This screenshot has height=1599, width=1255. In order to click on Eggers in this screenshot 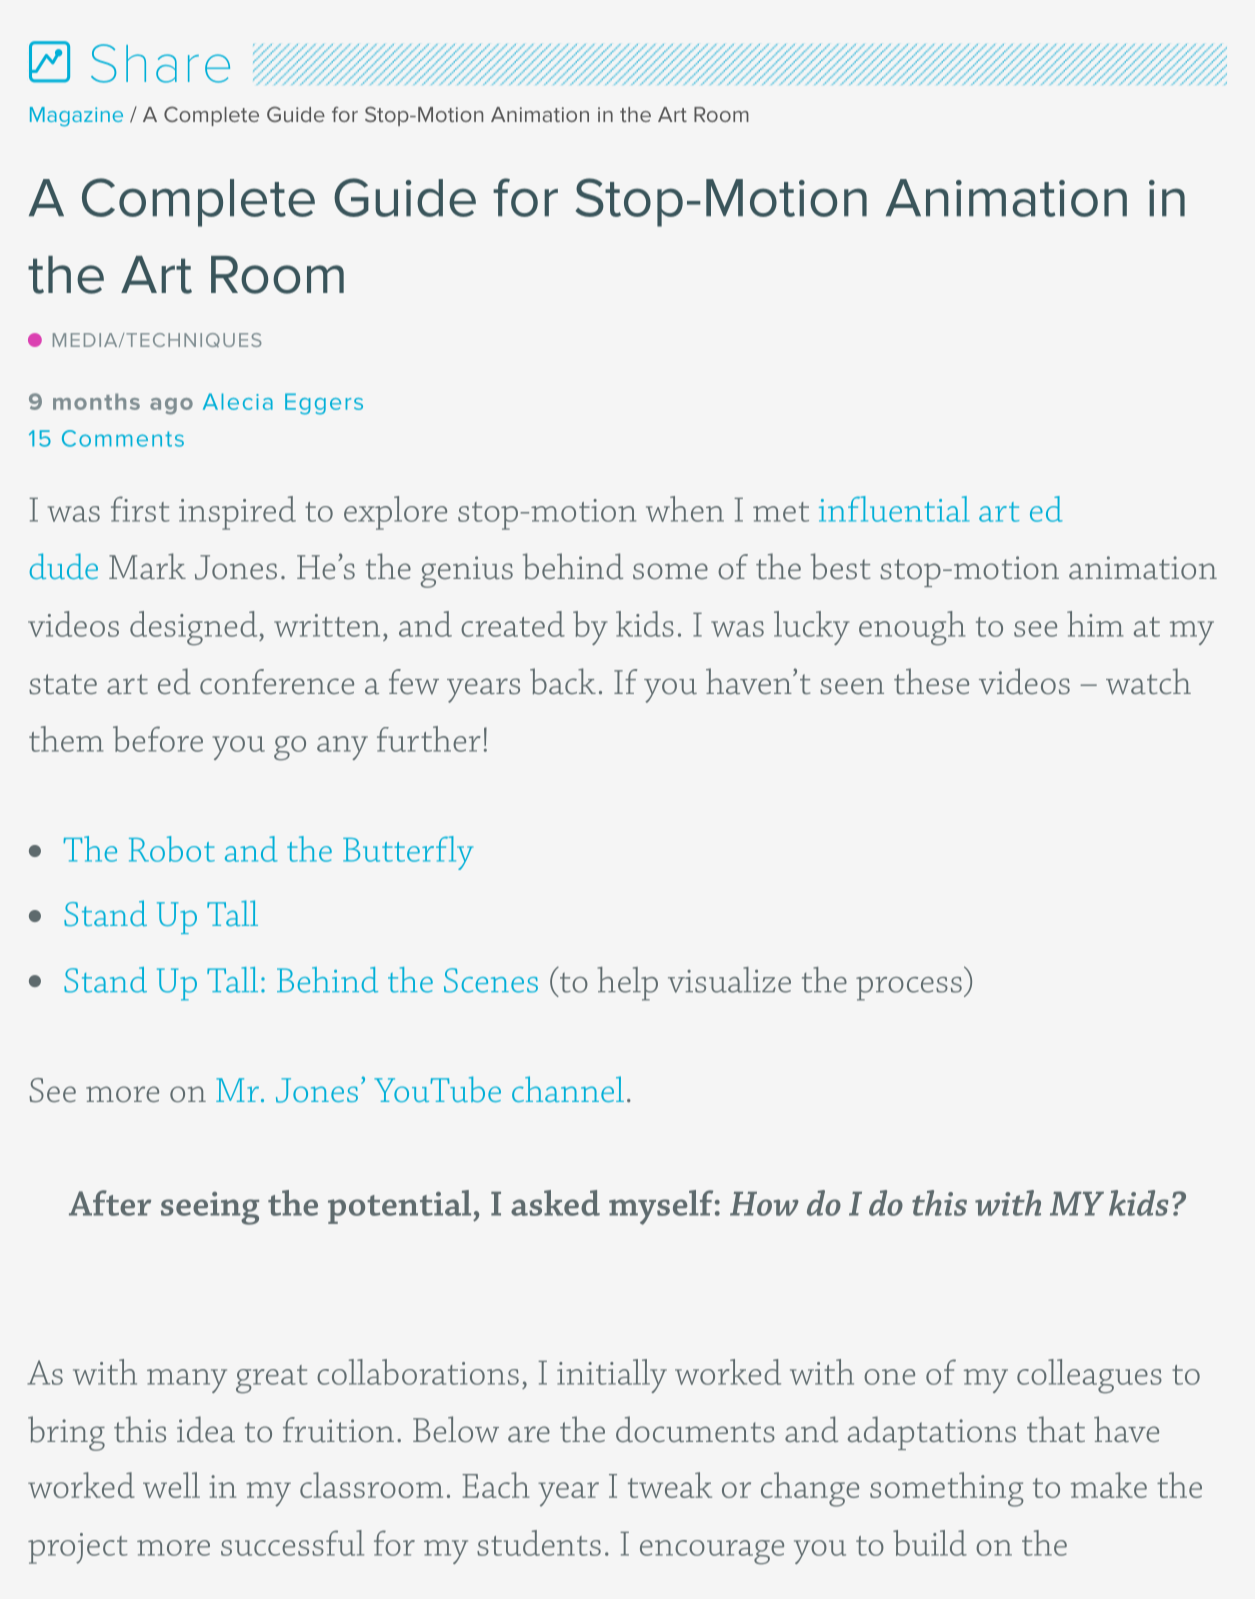, I will do `click(324, 404)`.
